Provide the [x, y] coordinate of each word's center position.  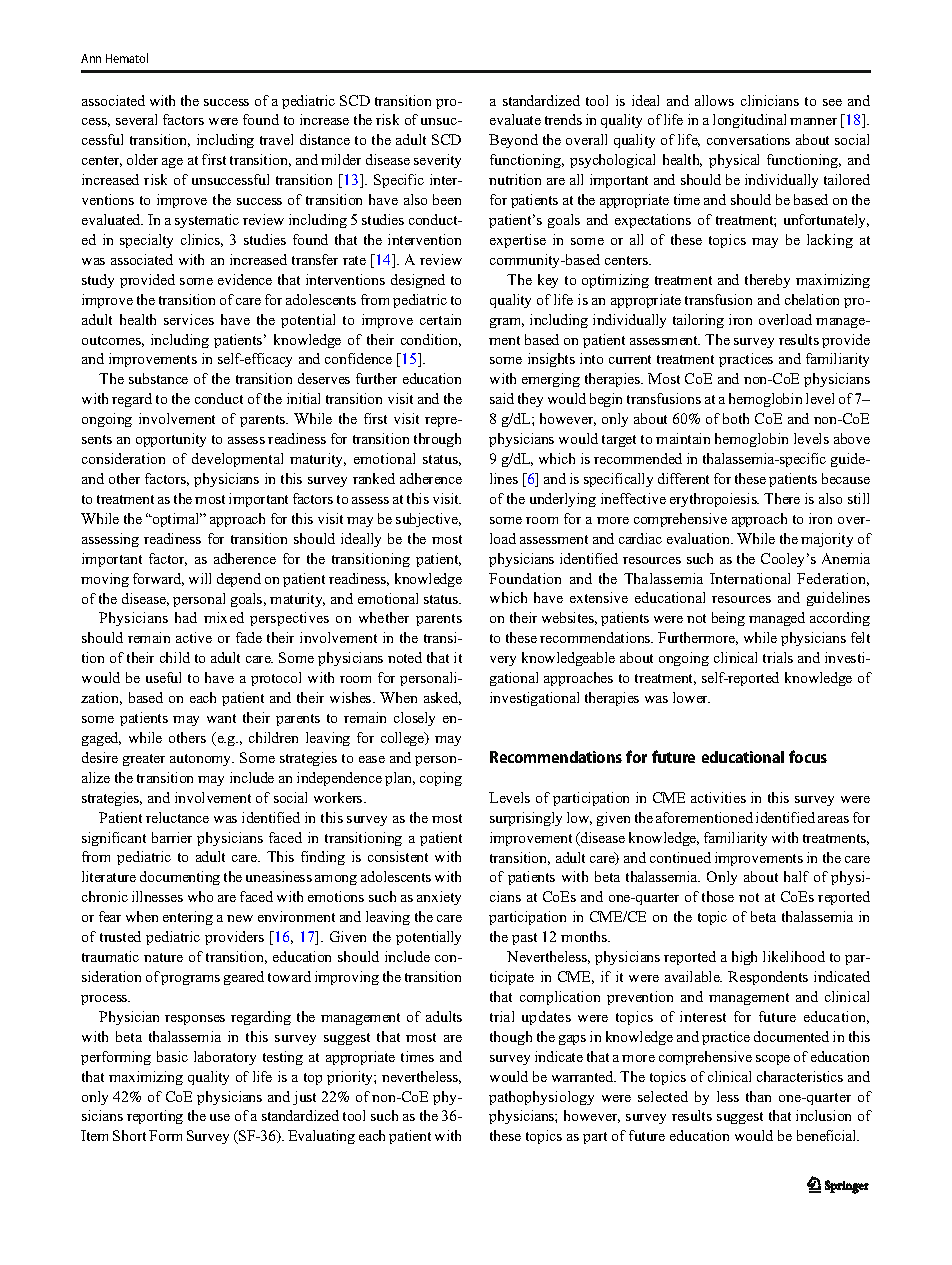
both [736, 418]
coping [441, 779]
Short [129, 1135]
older [142, 159]
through [437, 440]
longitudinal [749, 121]
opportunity [171, 440]
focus [808, 756]
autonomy [202, 760]
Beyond [513, 141]
